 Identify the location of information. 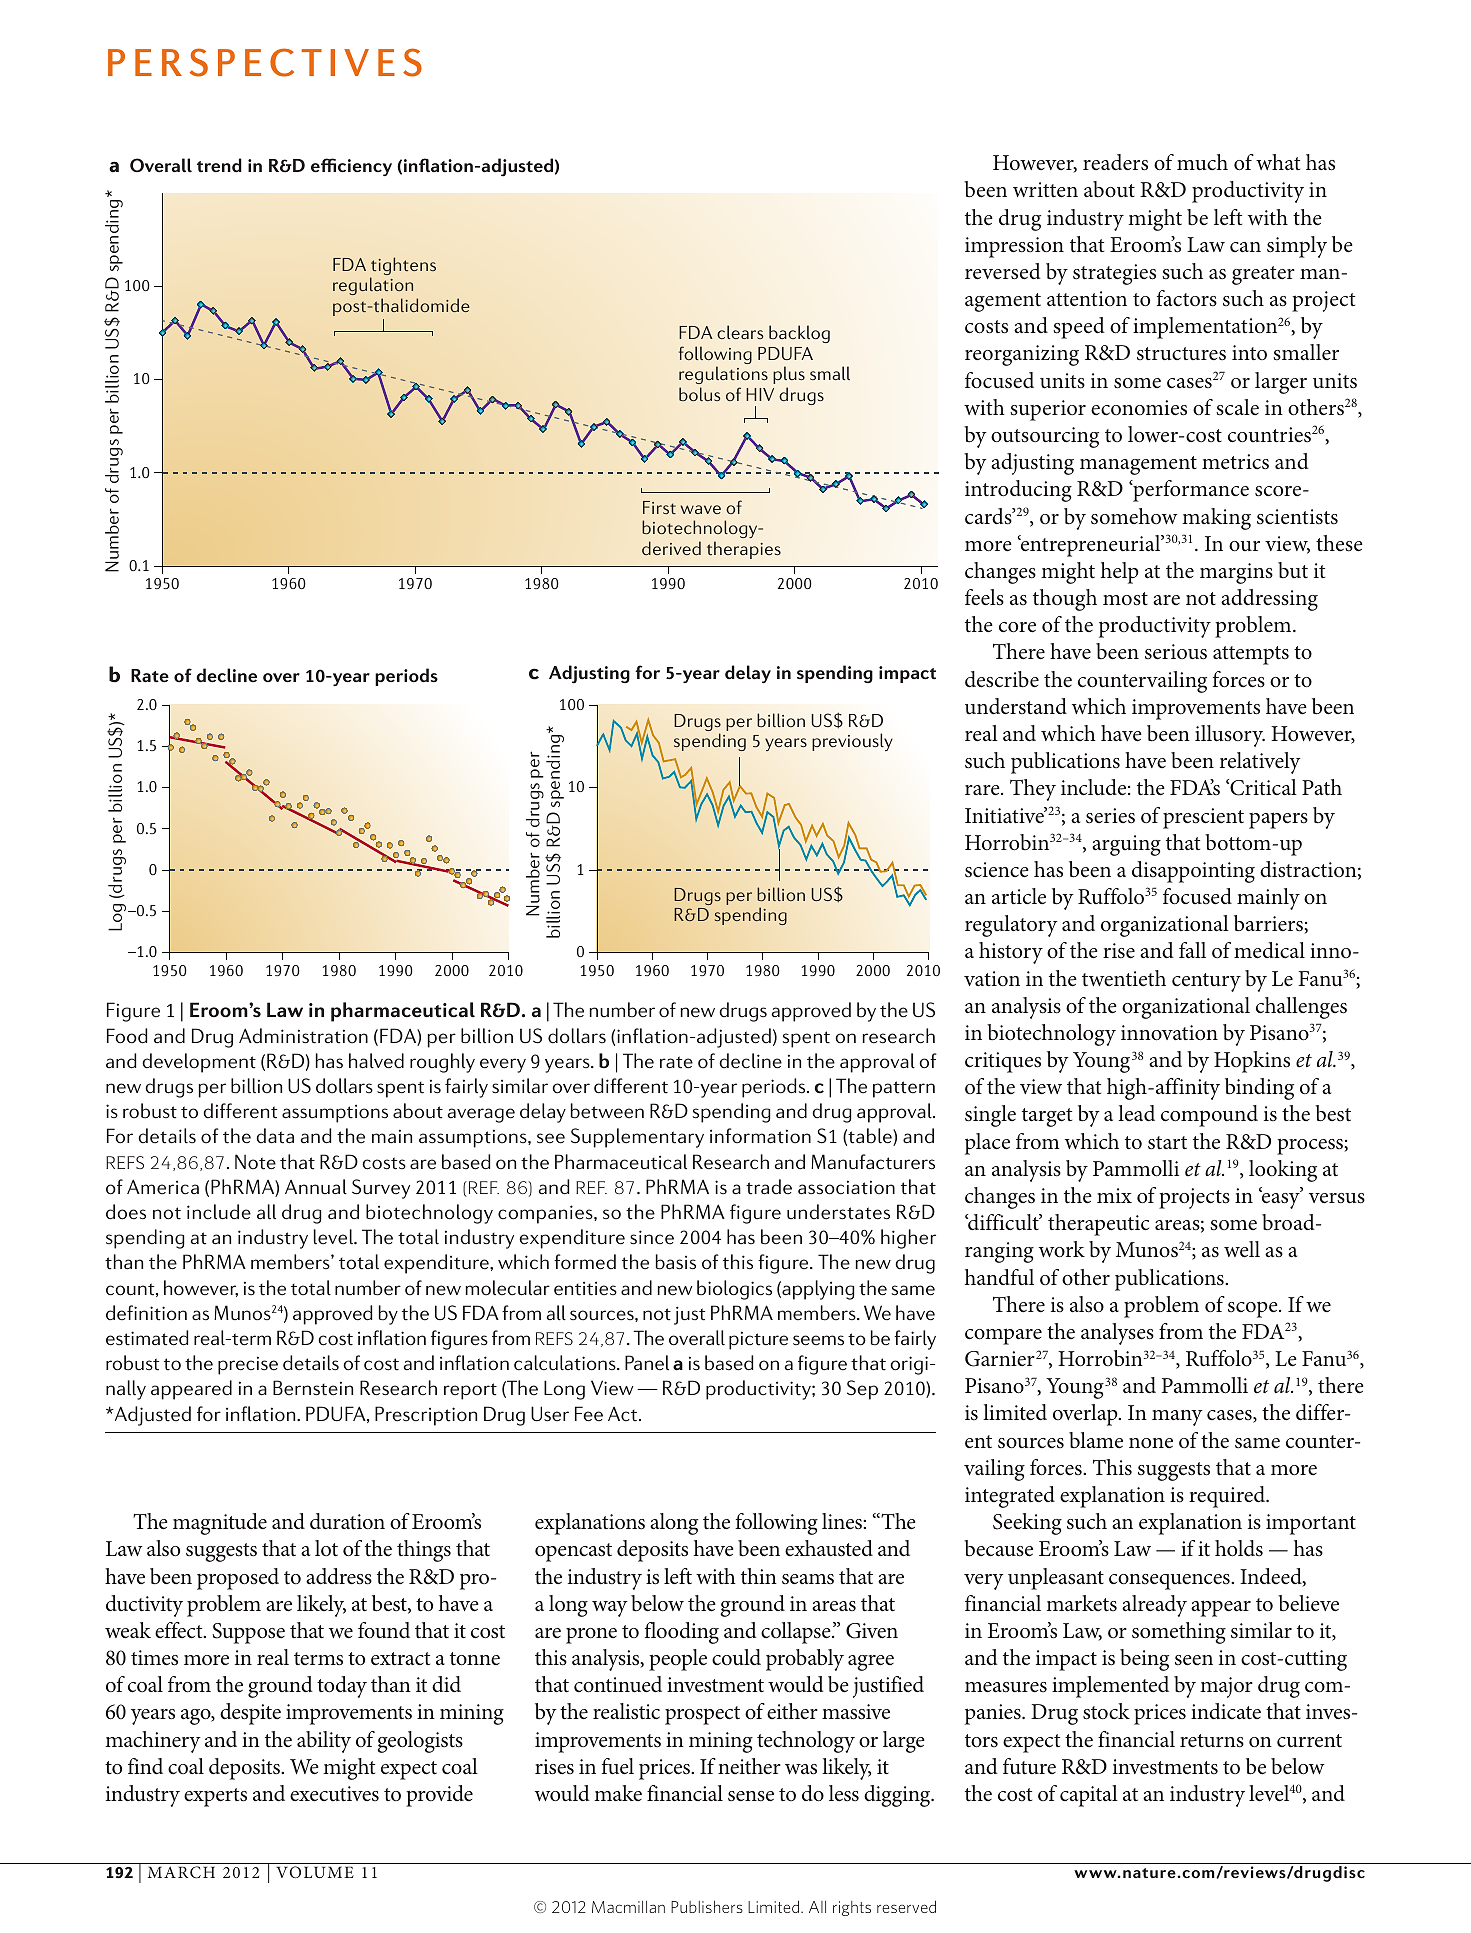
(760, 1136).
